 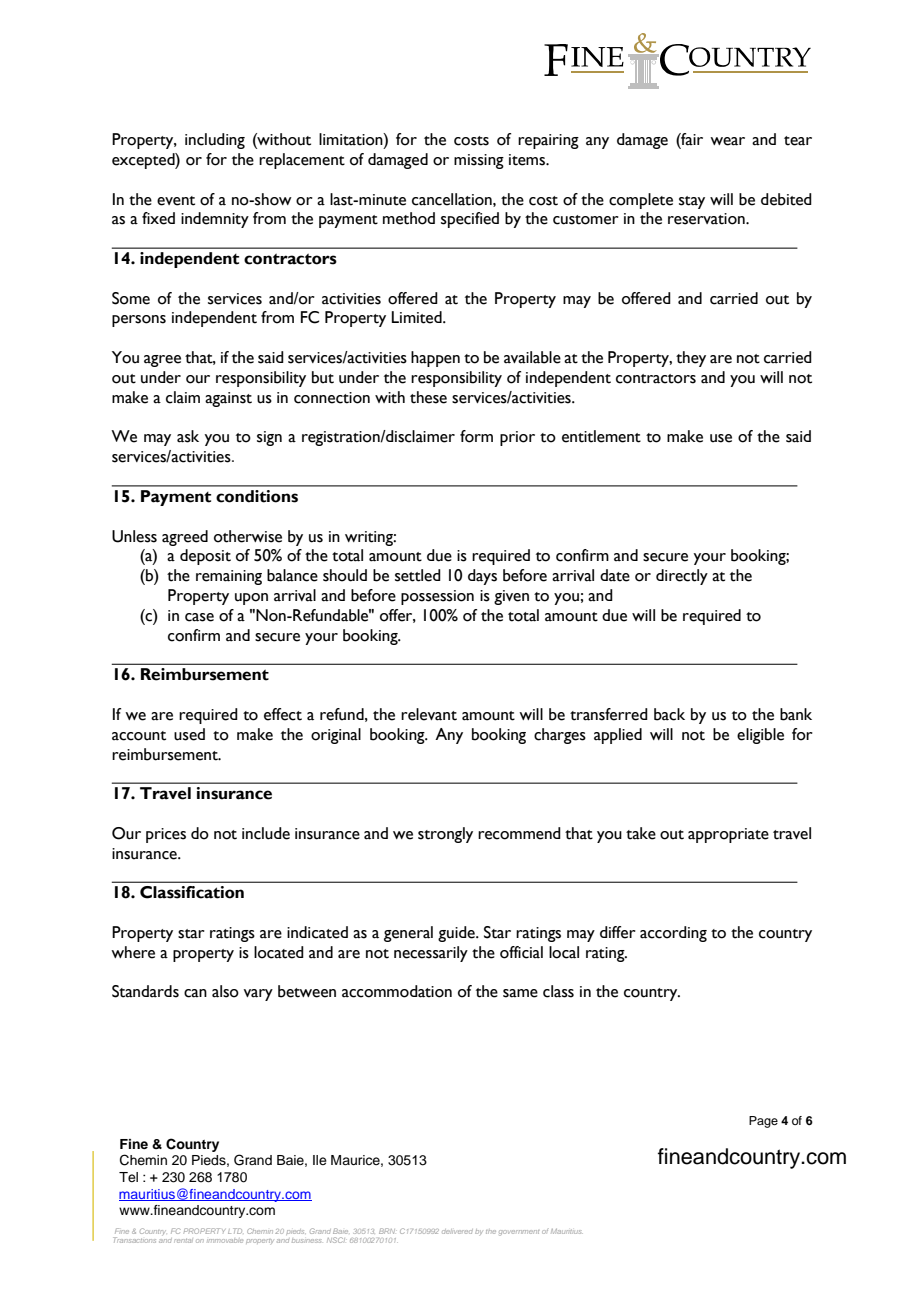 I want to click on strongly, so click(x=445, y=835).
